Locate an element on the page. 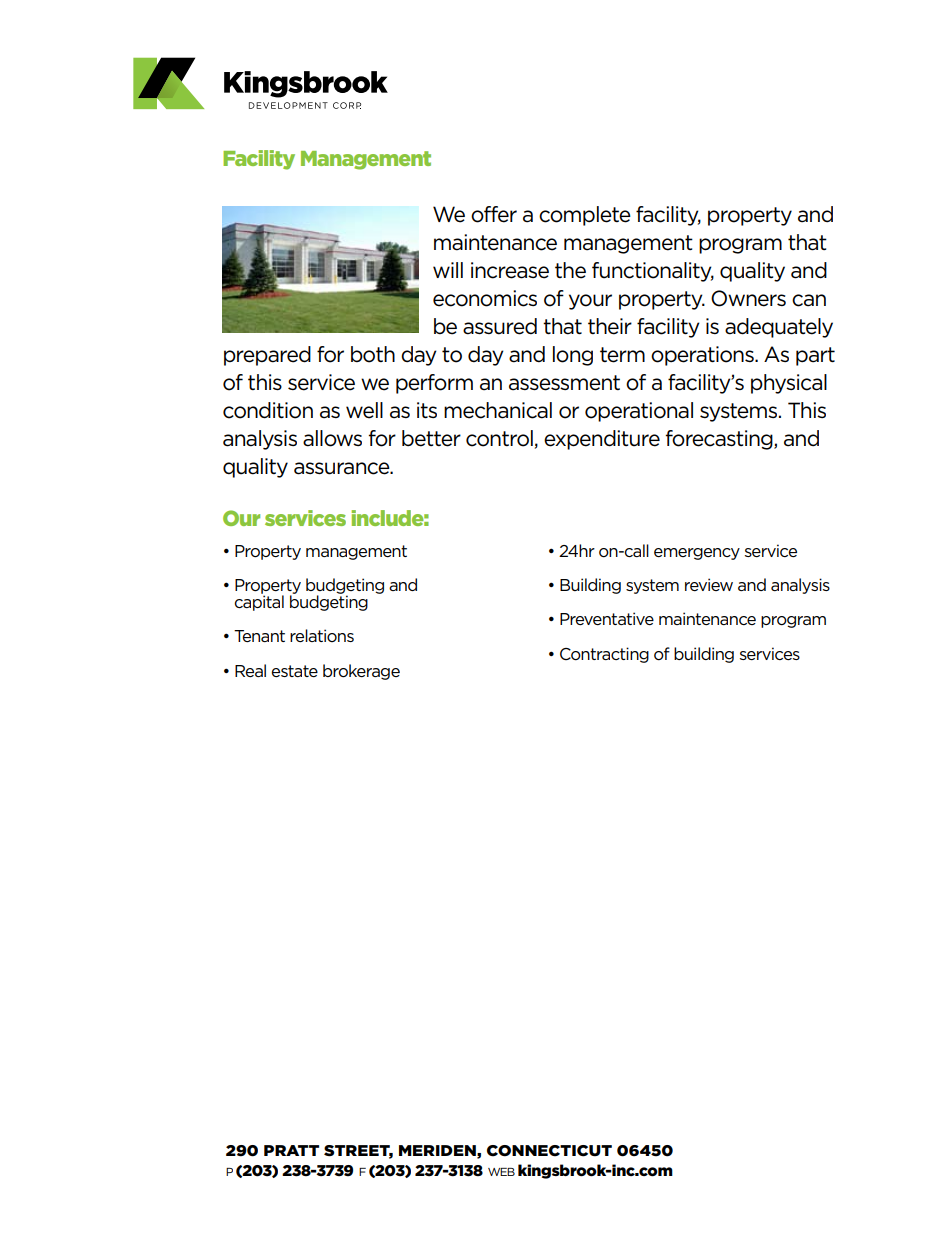 The image size is (952, 1233). Preventative is located at coordinates (607, 618).
